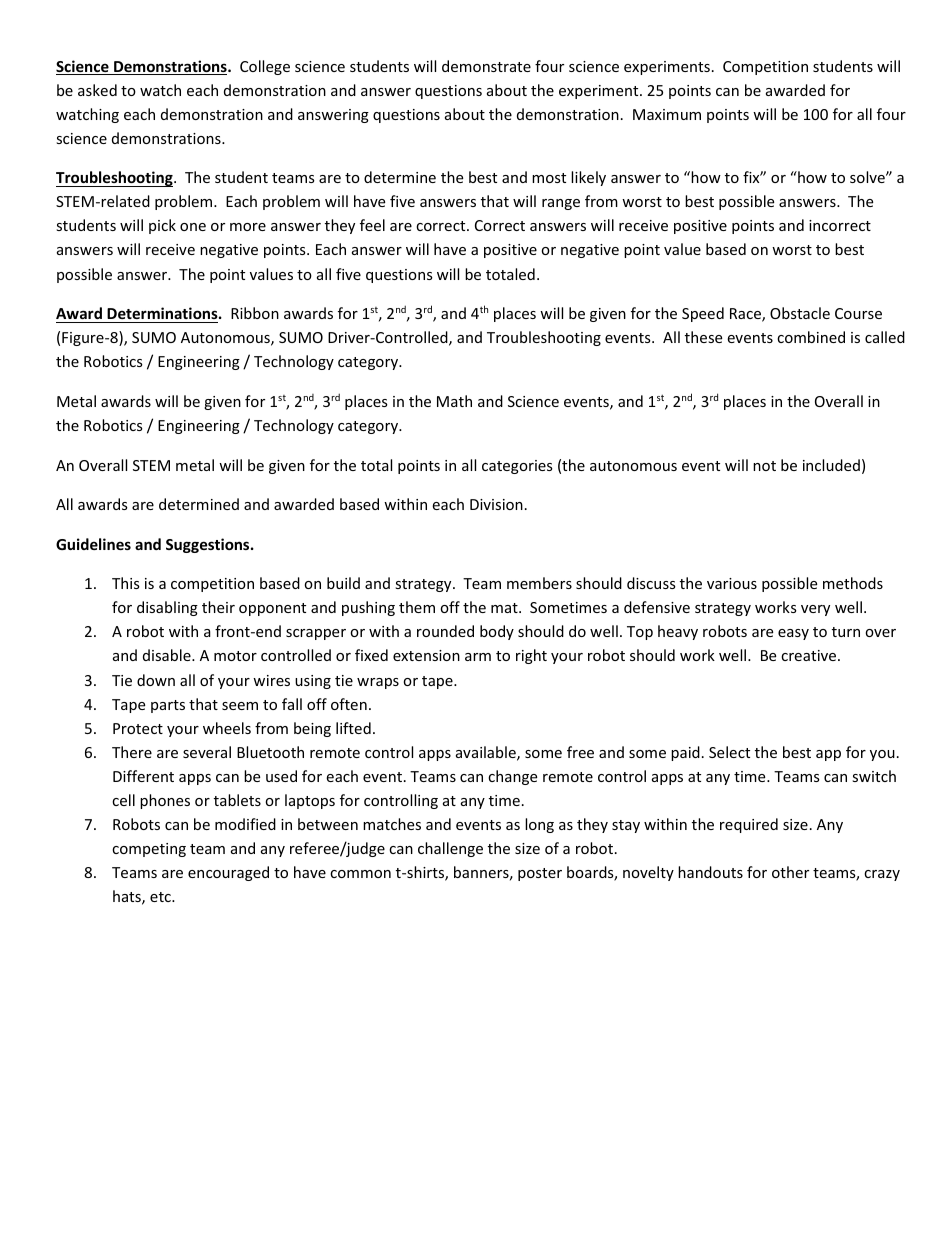  I want to click on not, so click(764, 466).
